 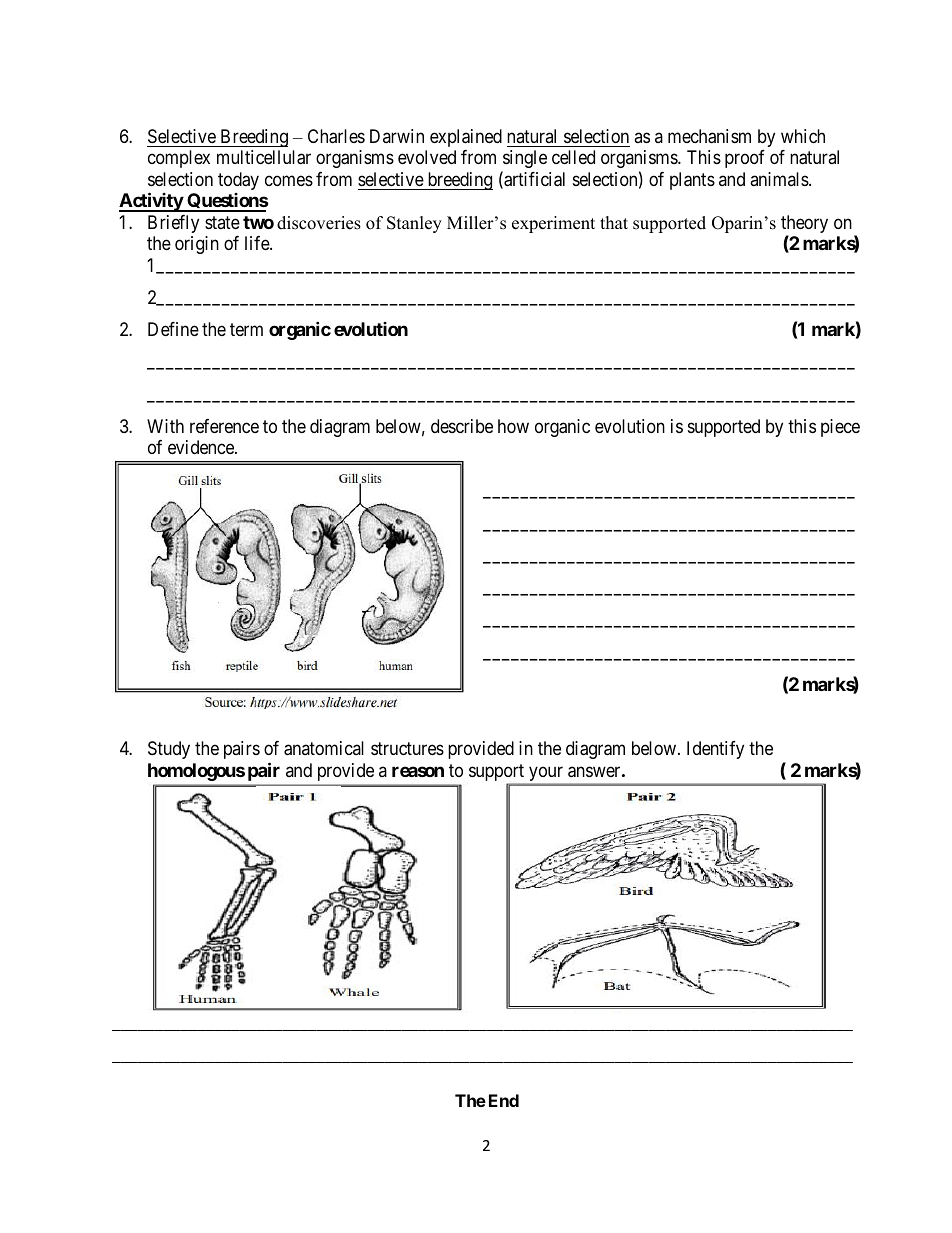 I want to click on anatomical, so click(x=324, y=748).
